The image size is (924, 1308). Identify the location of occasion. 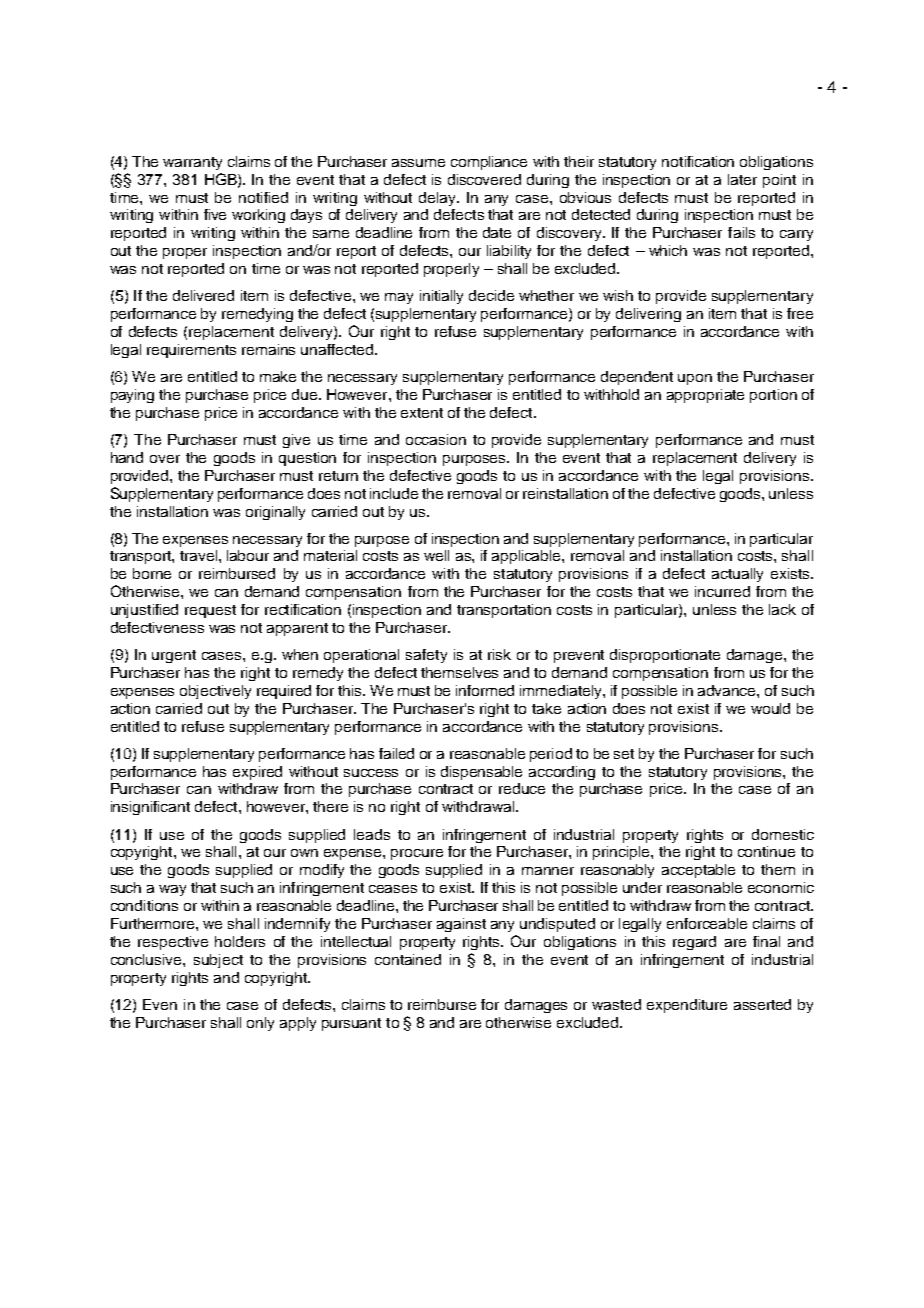
(436, 439).
